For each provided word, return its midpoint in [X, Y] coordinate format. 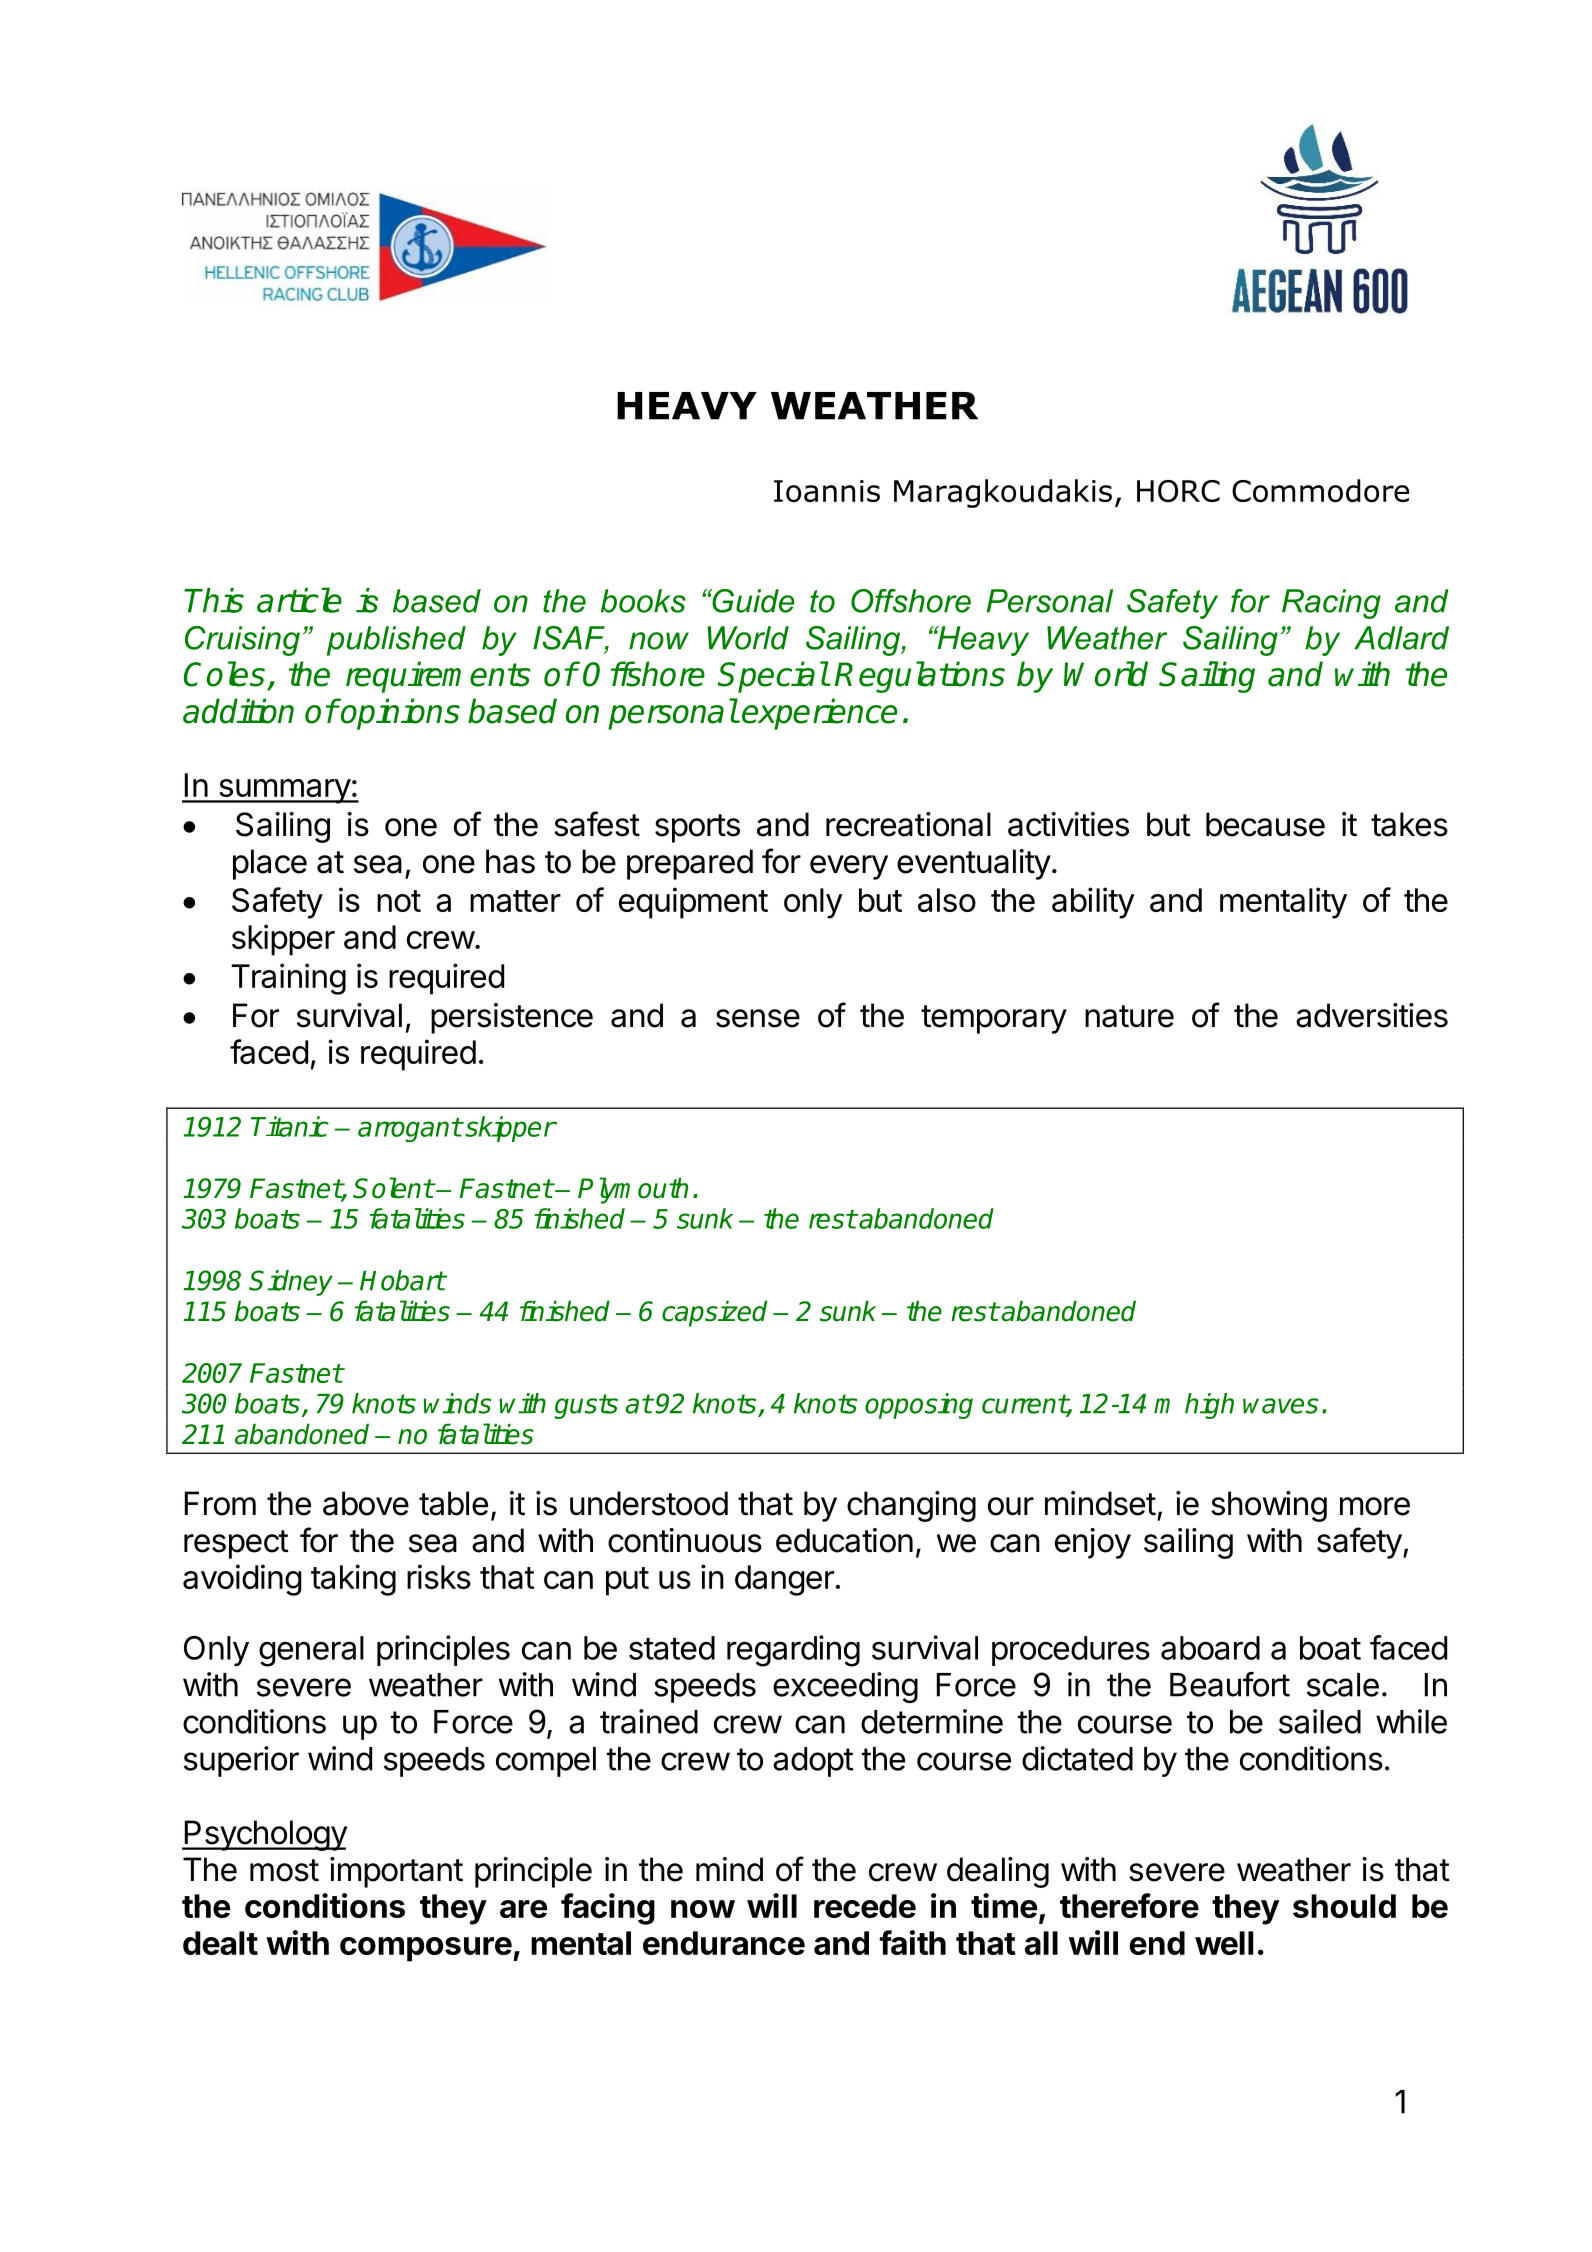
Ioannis [827, 491]
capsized [714, 1313]
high [1209, 1406]
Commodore [1320, 490]
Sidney [291, 1283]
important [396, 1872]
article [299, 600]
